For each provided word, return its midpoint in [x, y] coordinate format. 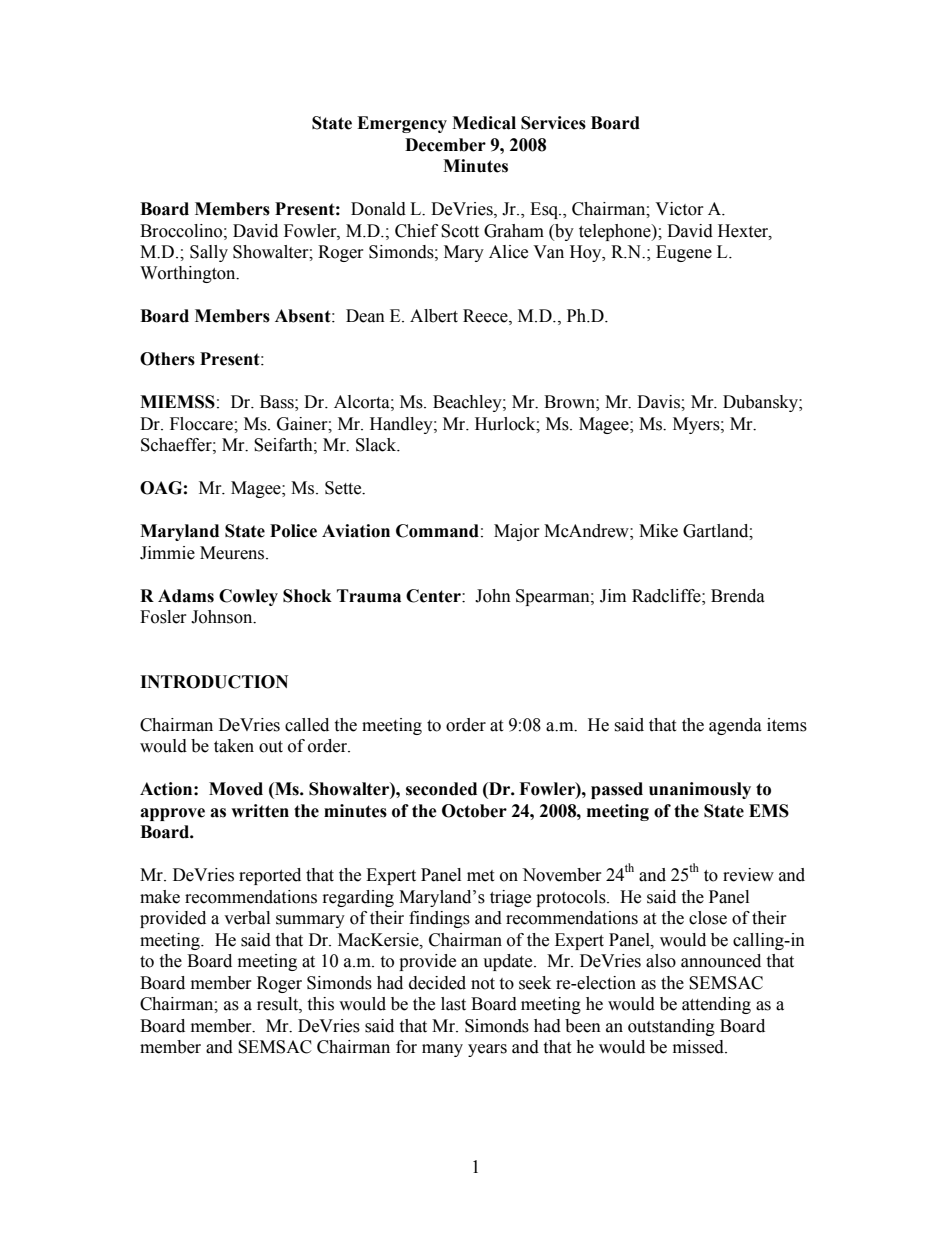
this [320, 1004]
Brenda [738, 596]
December [445, 145]
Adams [186, 596]
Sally [209, 253]
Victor [679, 209]
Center [434, 596]
